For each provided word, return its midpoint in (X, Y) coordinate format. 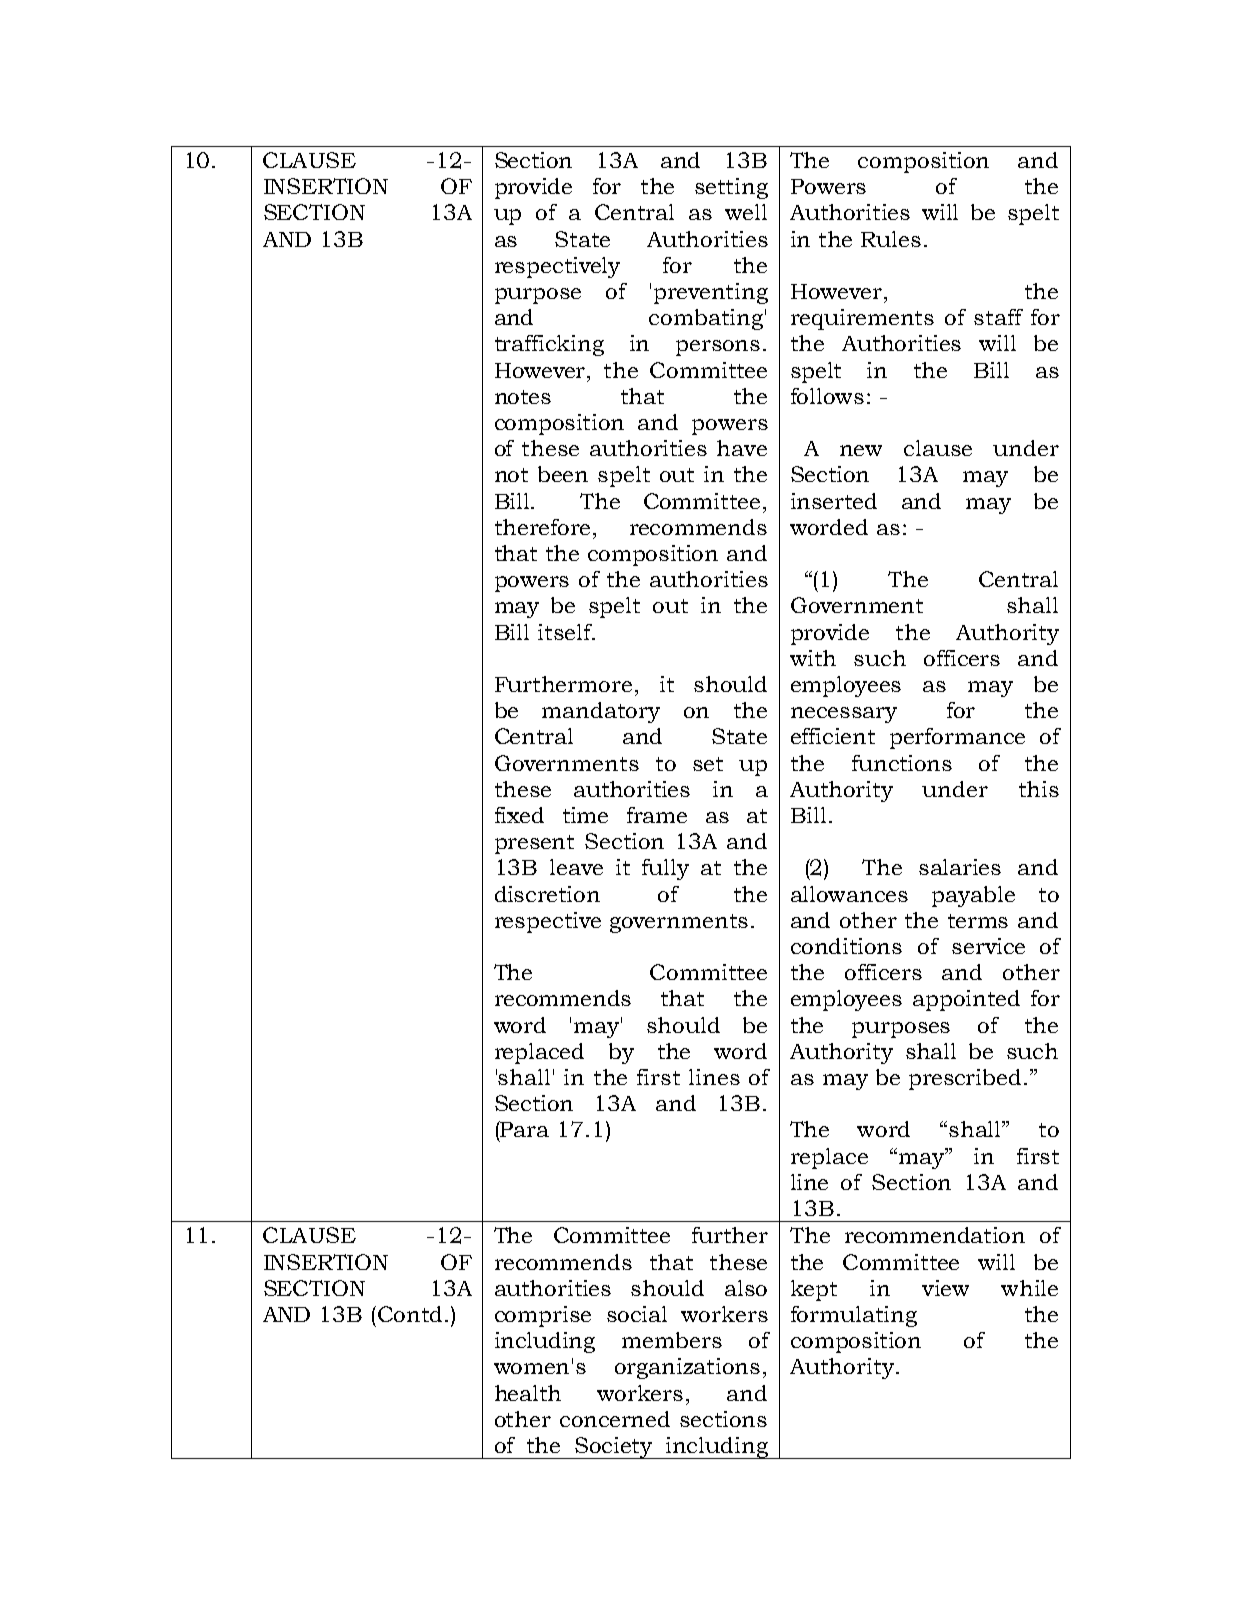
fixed (519, 815)
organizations (687, 1368)
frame (657, 815)
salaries (960, 867)
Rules (891, 239)
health (528, 1393)
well (746, 212)
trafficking (549, 345)
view (945, 1288)
